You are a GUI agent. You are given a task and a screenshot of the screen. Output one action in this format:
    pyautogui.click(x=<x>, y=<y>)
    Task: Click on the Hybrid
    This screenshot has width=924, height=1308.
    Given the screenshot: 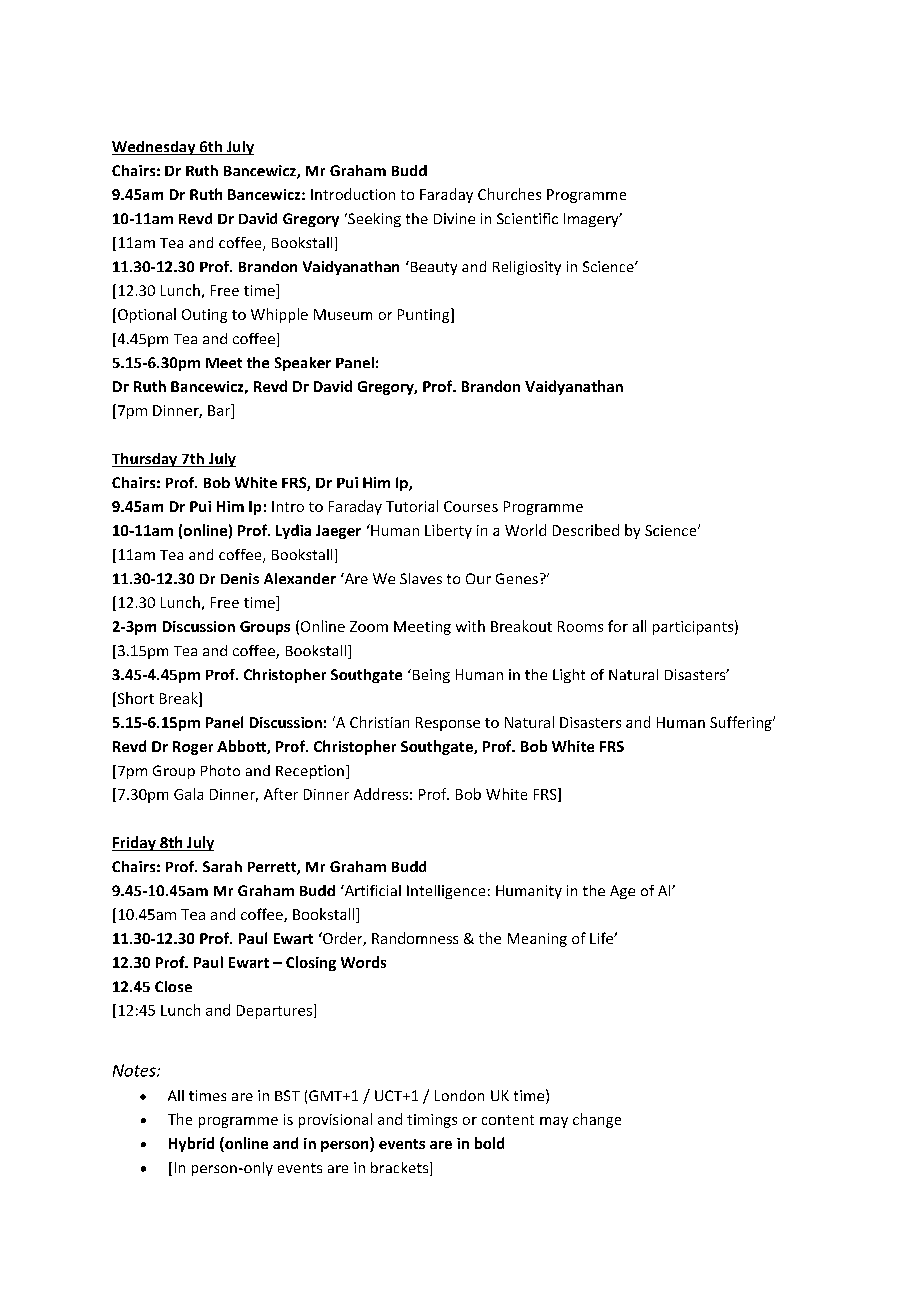 What is the action you would take?
    pyautogui.click(x=191, y=1144)
